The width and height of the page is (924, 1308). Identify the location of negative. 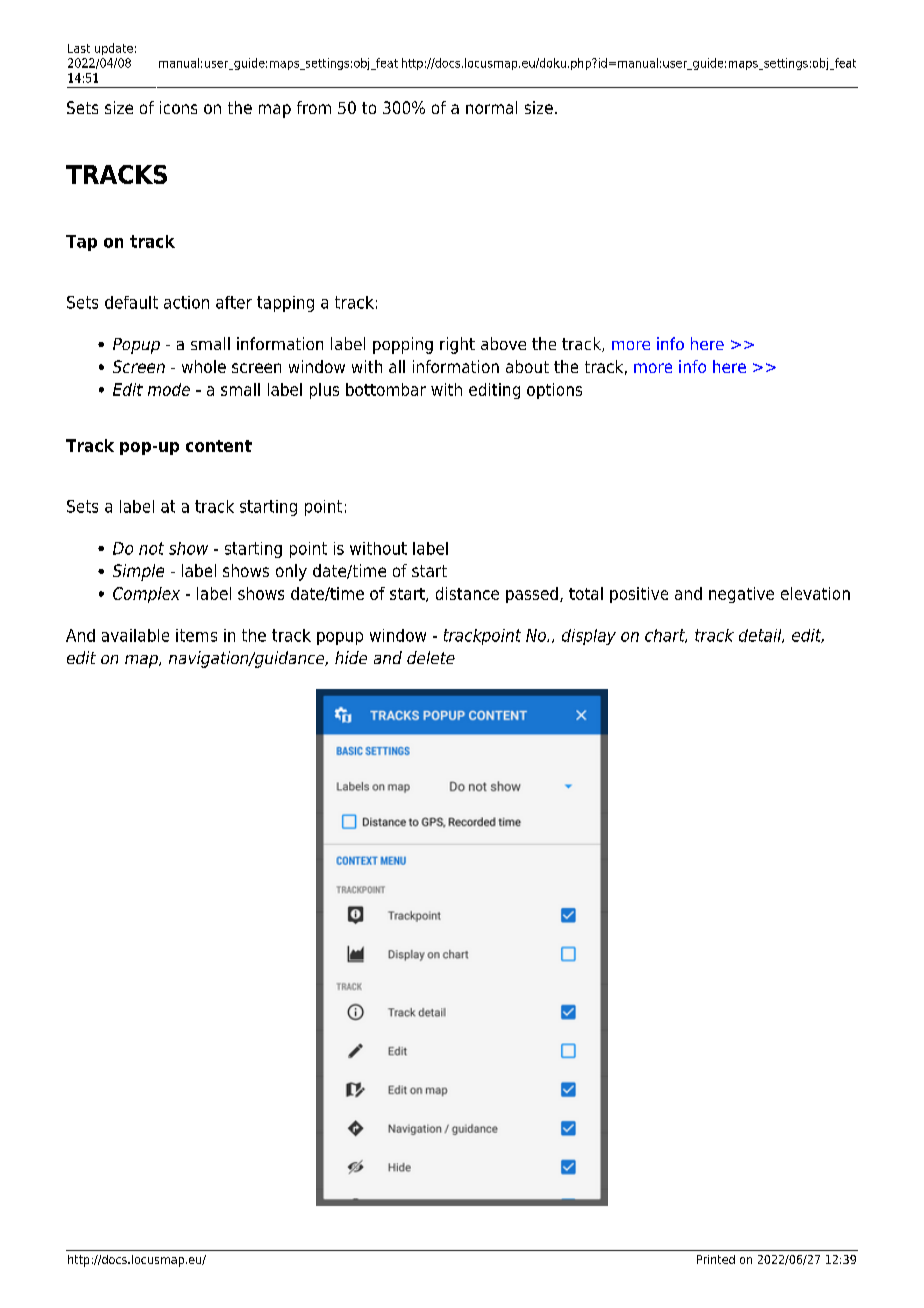
(741, 595).
